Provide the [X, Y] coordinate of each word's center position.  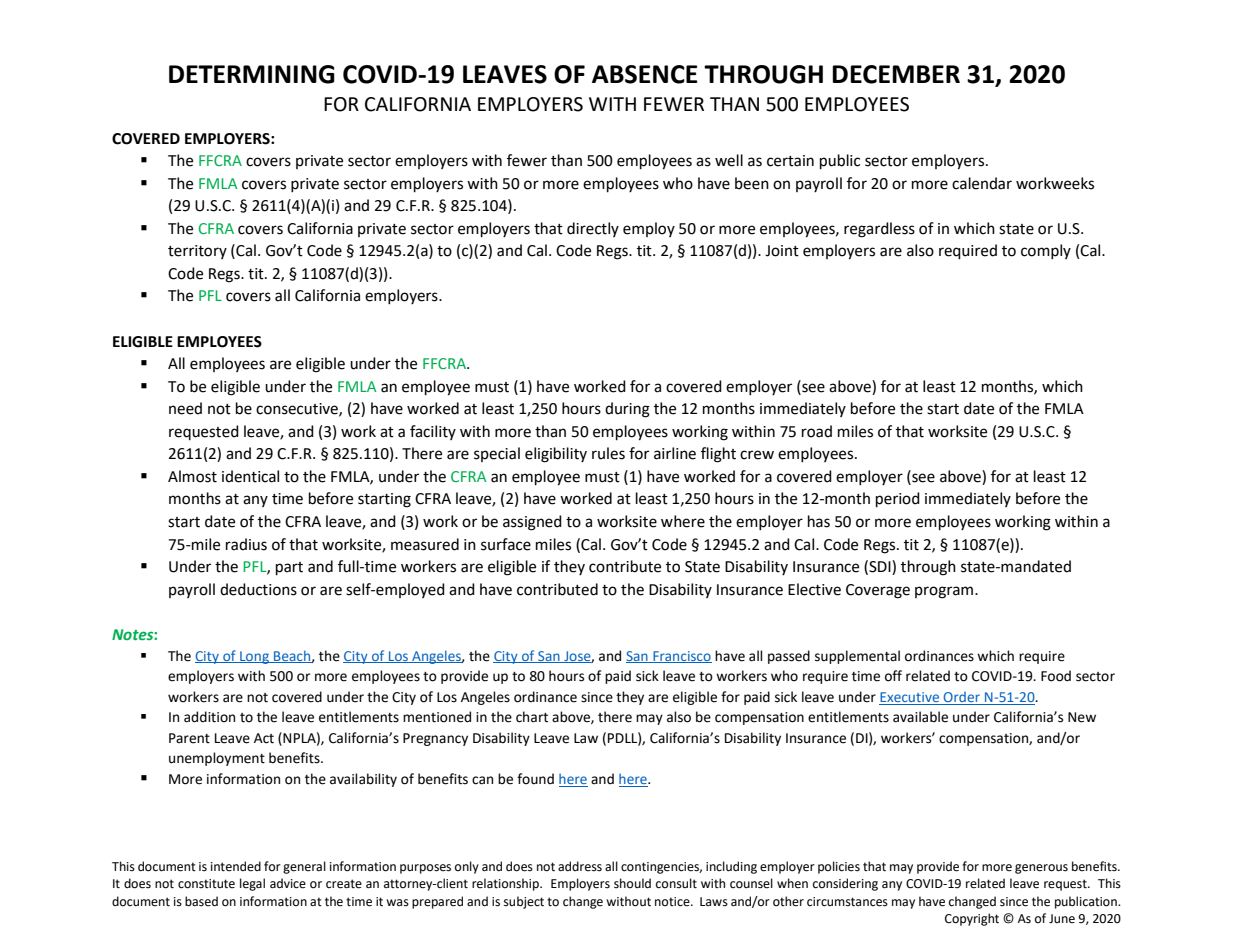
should [632, 883]
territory [197, 252]
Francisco [681, 657]
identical [250, 476]
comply [1046, 251]
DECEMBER [896, 74]
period [898, 500]
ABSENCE [645, 74]
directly [593, 229]
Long [254, 657]
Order [961, 697]
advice [288, 883]
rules [608, 453]
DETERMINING [252, 74]
